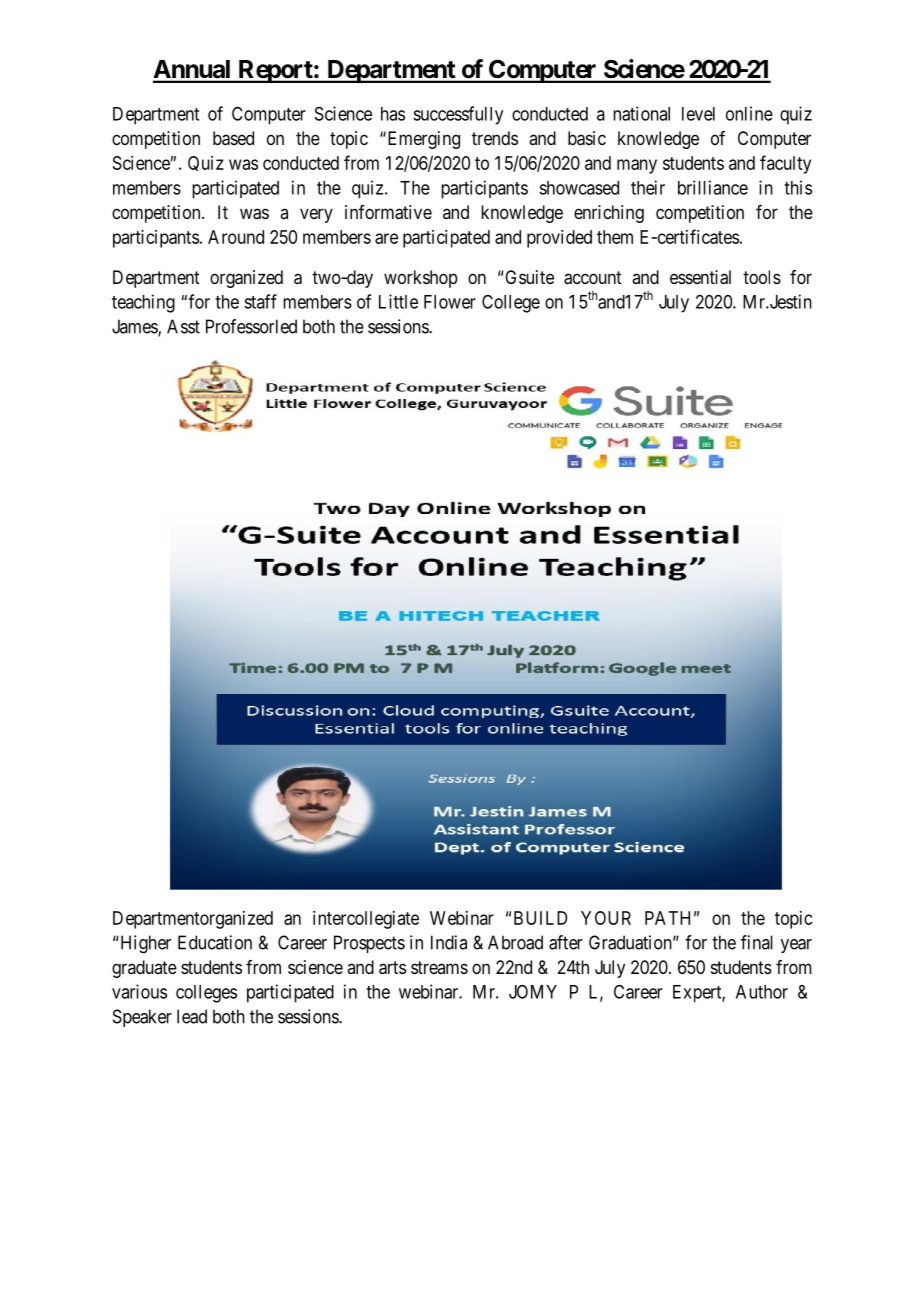  I want to click on level, so click(698, 114).
